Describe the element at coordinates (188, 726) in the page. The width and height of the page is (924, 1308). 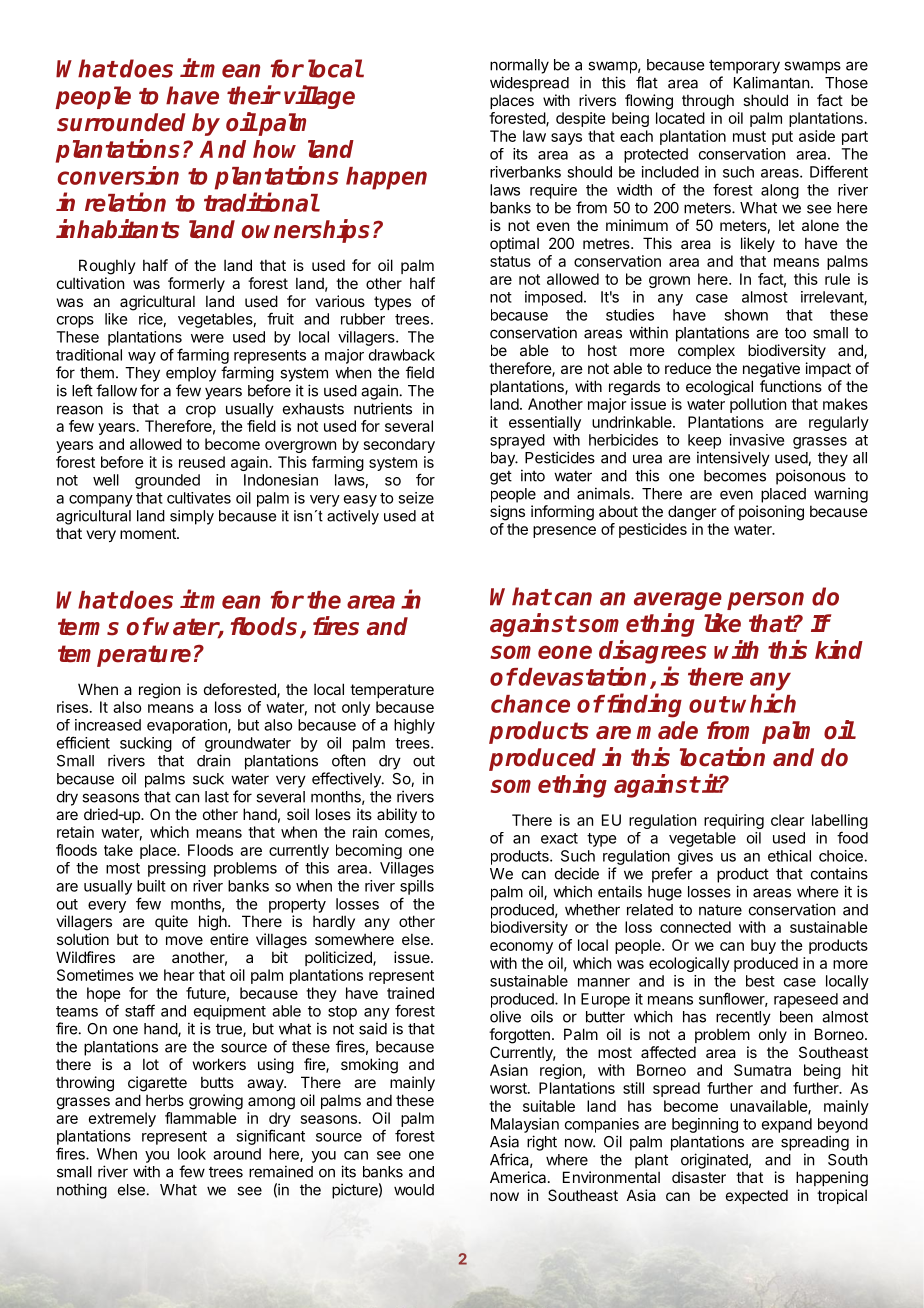
I see `evaporation` at that location.
